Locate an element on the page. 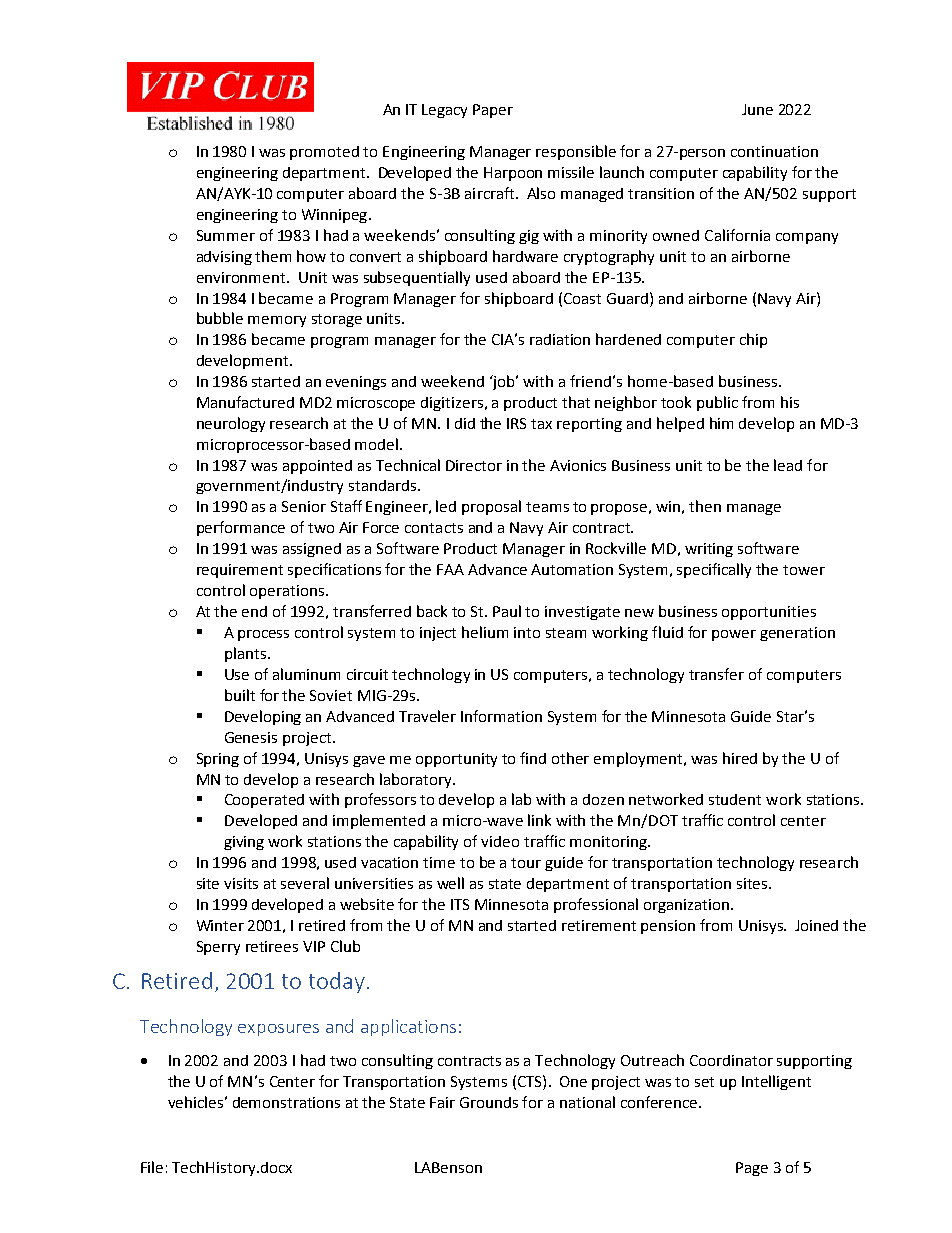  promoted is located at coordinates (324, 153).
